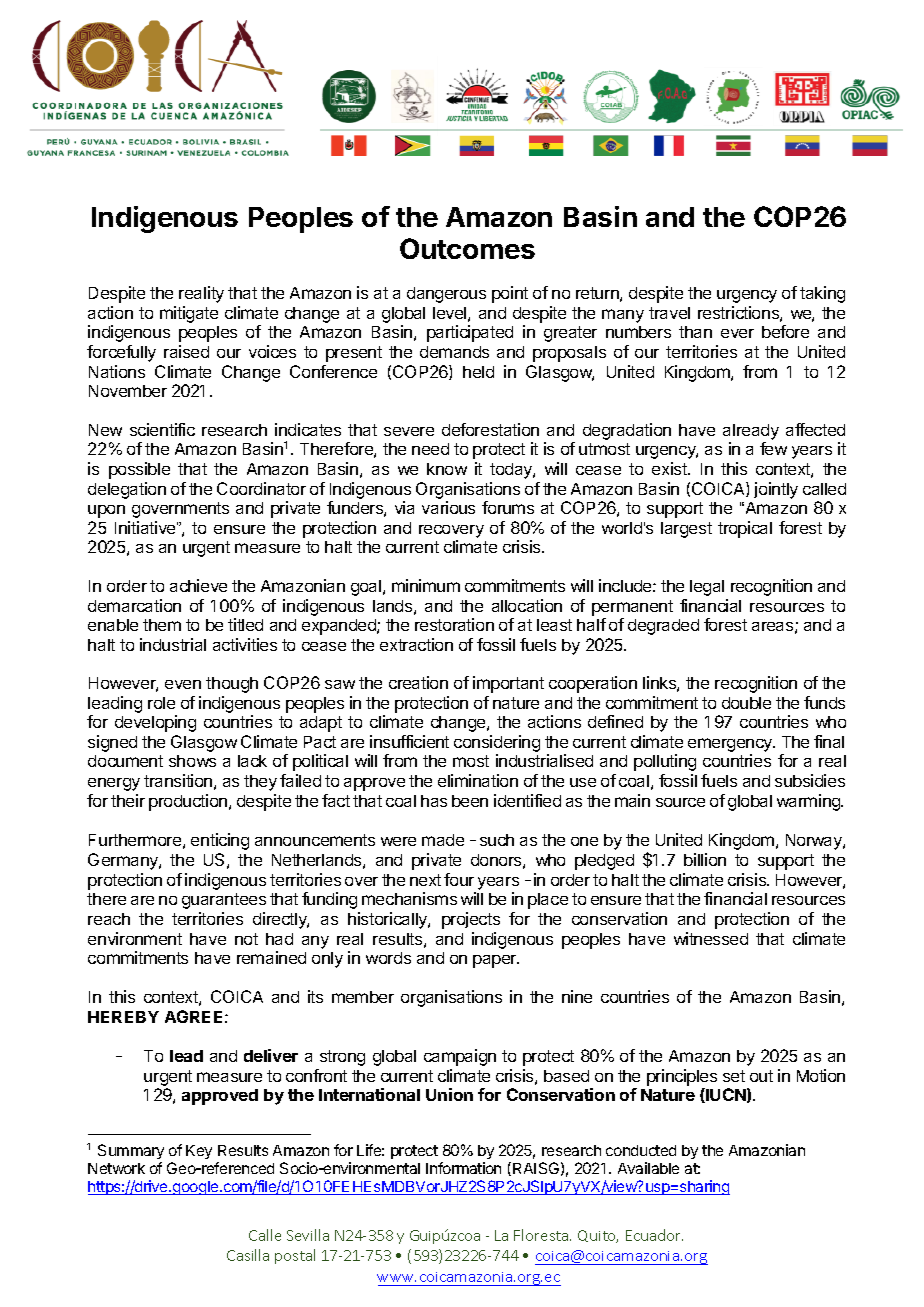 This page has width=924, height=1307. I want to click on Key, so click(199, 1152).
